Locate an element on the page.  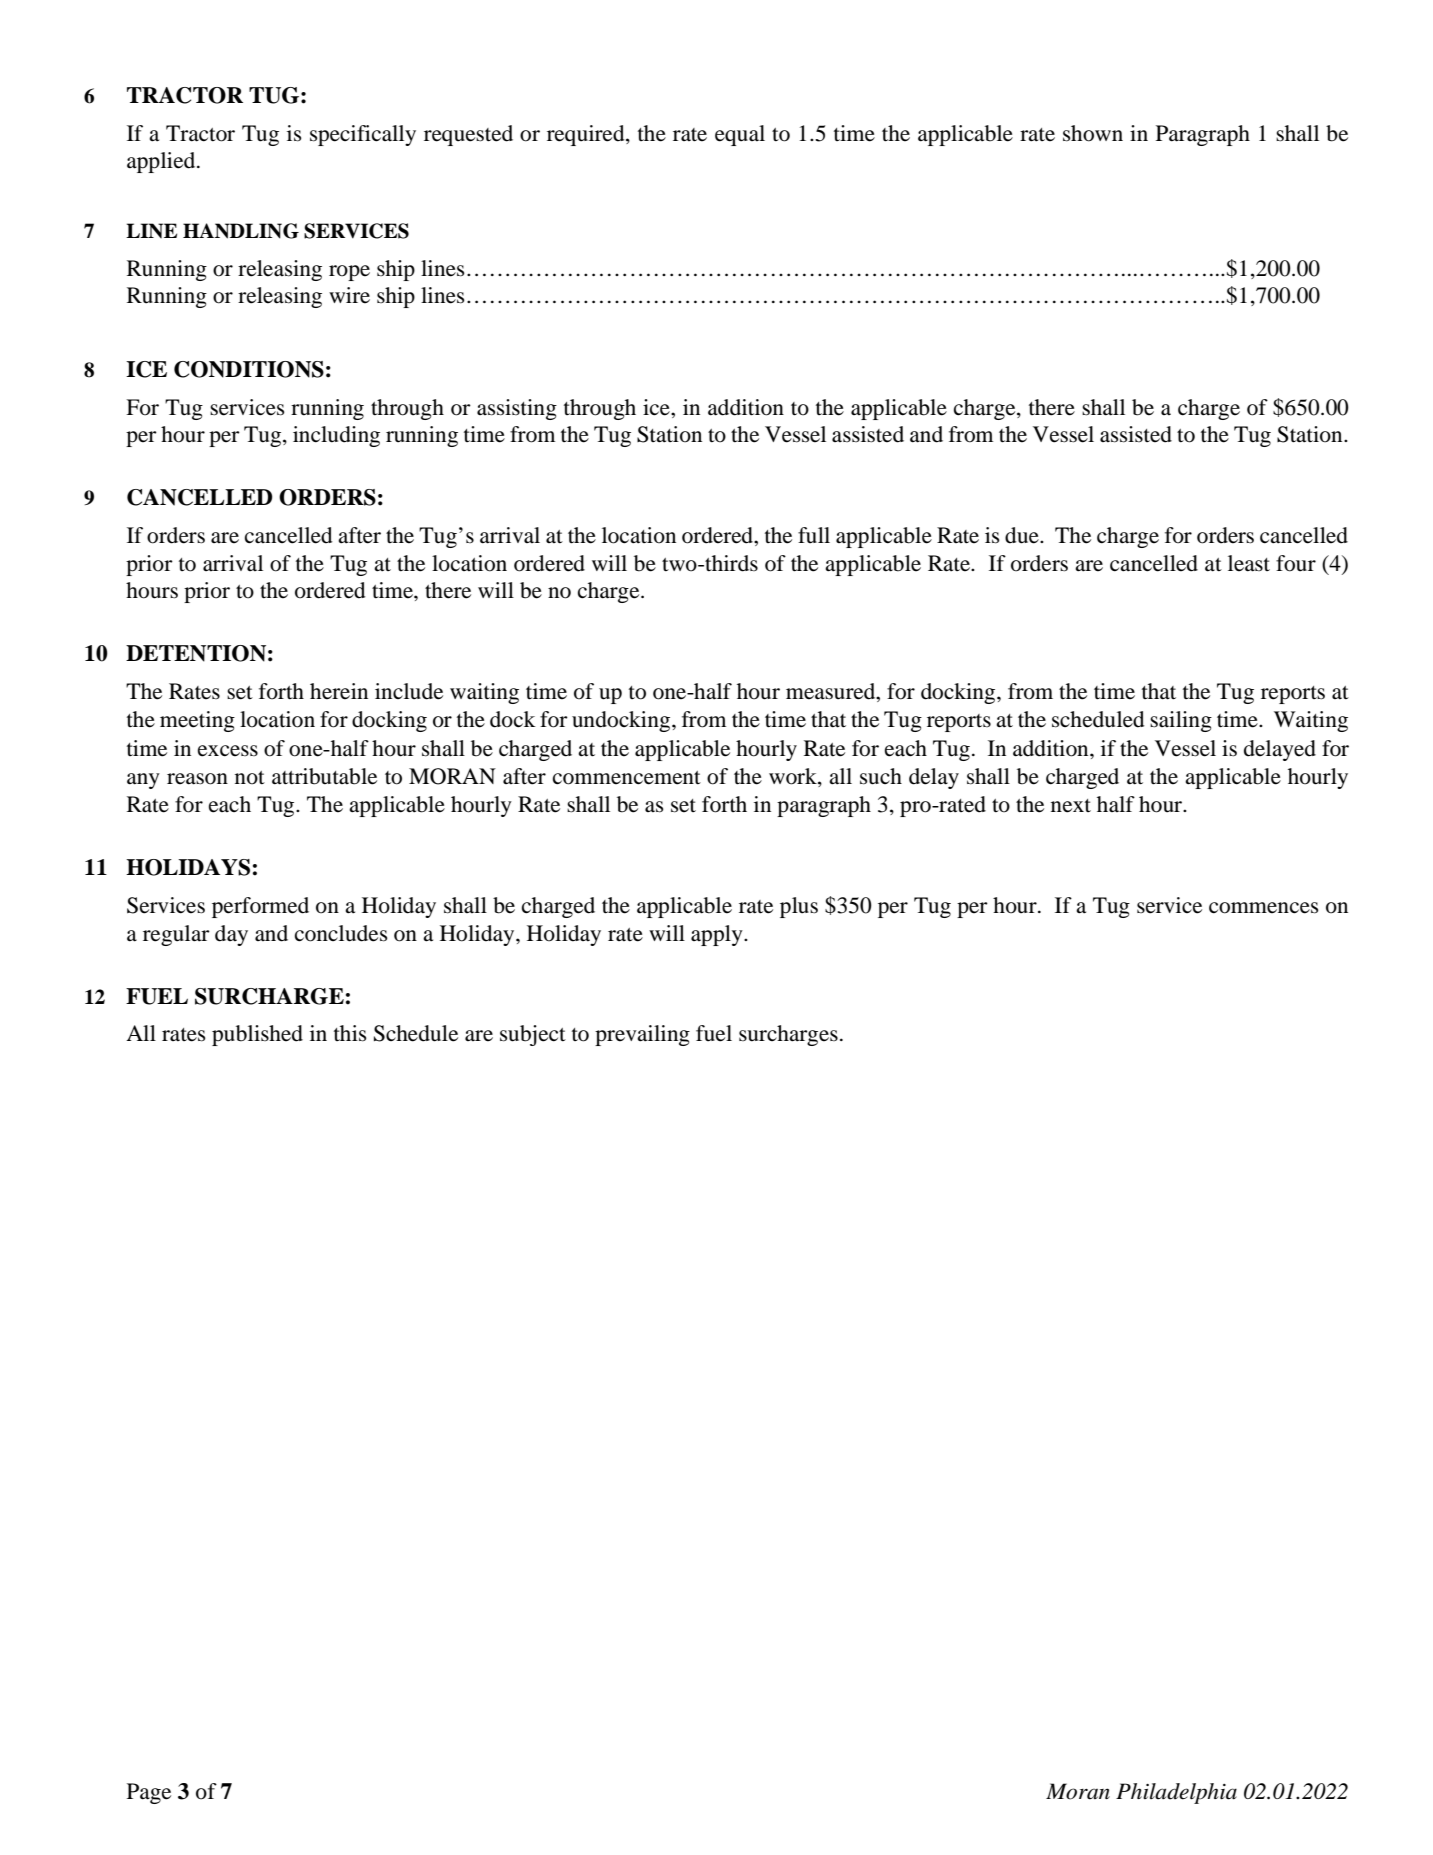
commences is located at coordinates (1264, 908).
